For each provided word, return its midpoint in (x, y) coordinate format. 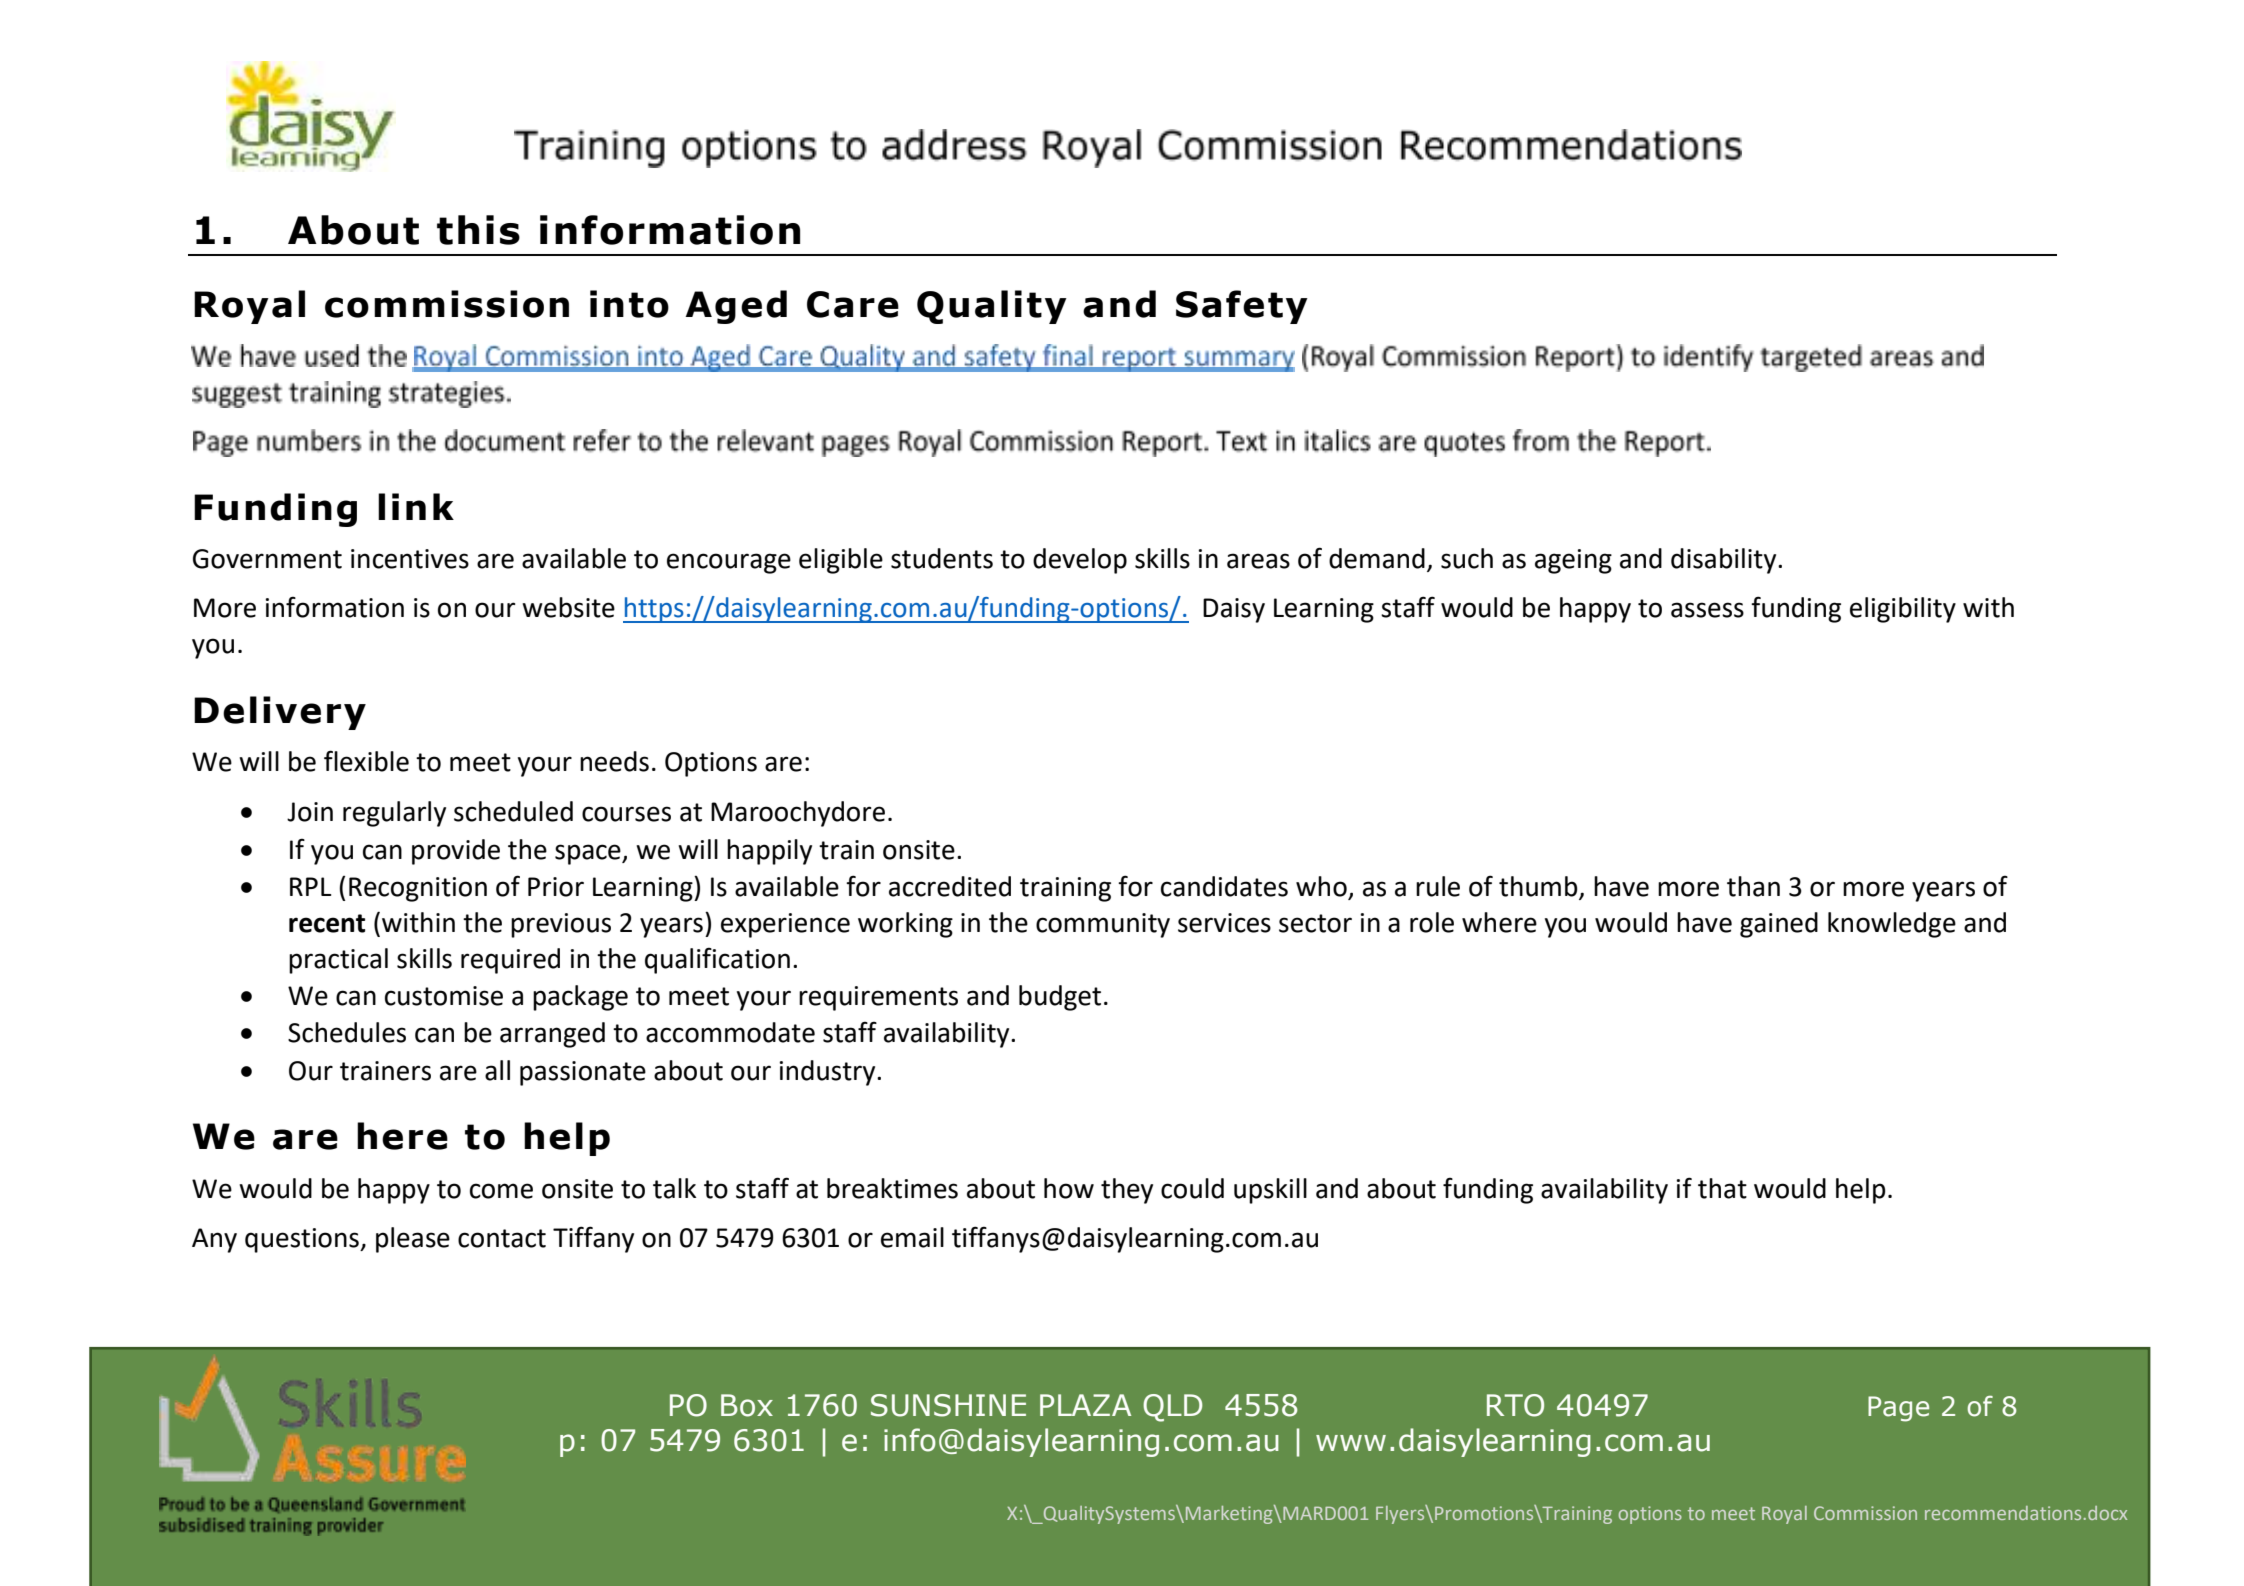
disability (1725, 561)
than (1753, 886)
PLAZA (1085, 1405)
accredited (950, 886)
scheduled (513, 811)
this (478, 230)
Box (747, 1405)
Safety (1242, 307)
